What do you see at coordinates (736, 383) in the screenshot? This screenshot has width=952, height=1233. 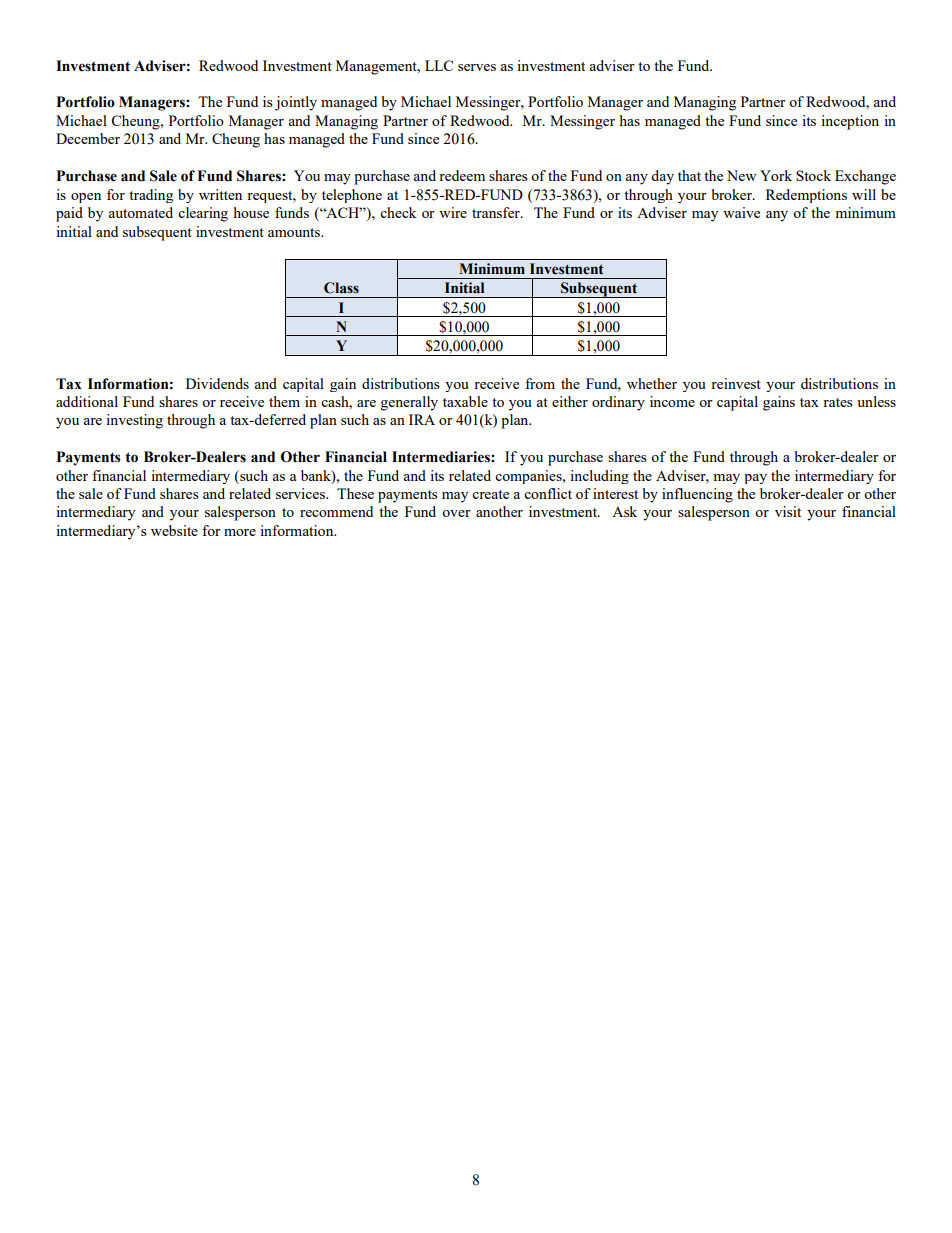 I see `reinvest` at bounding box center [736, 383].
